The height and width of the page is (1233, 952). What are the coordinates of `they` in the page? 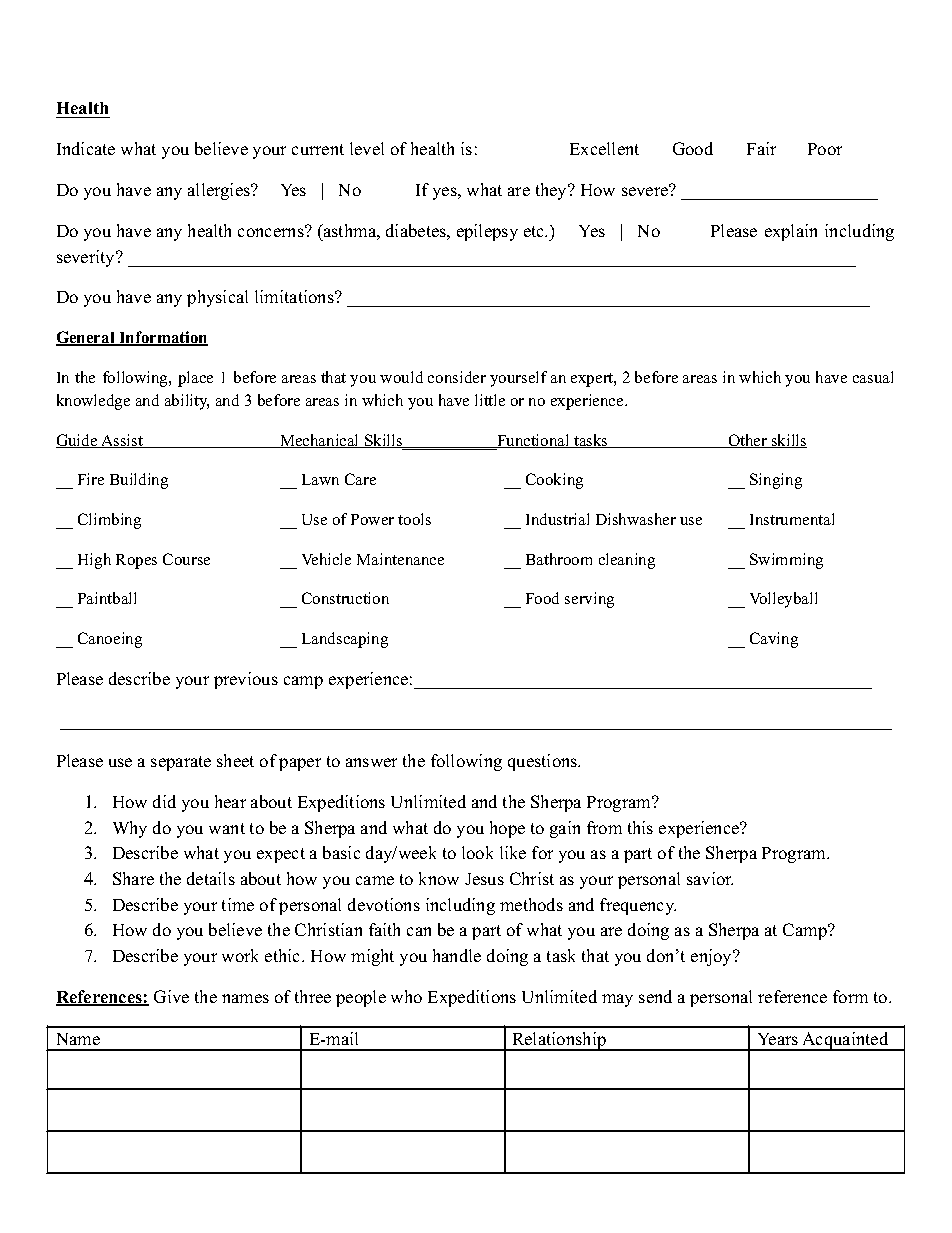 It's located at (552, 191).
